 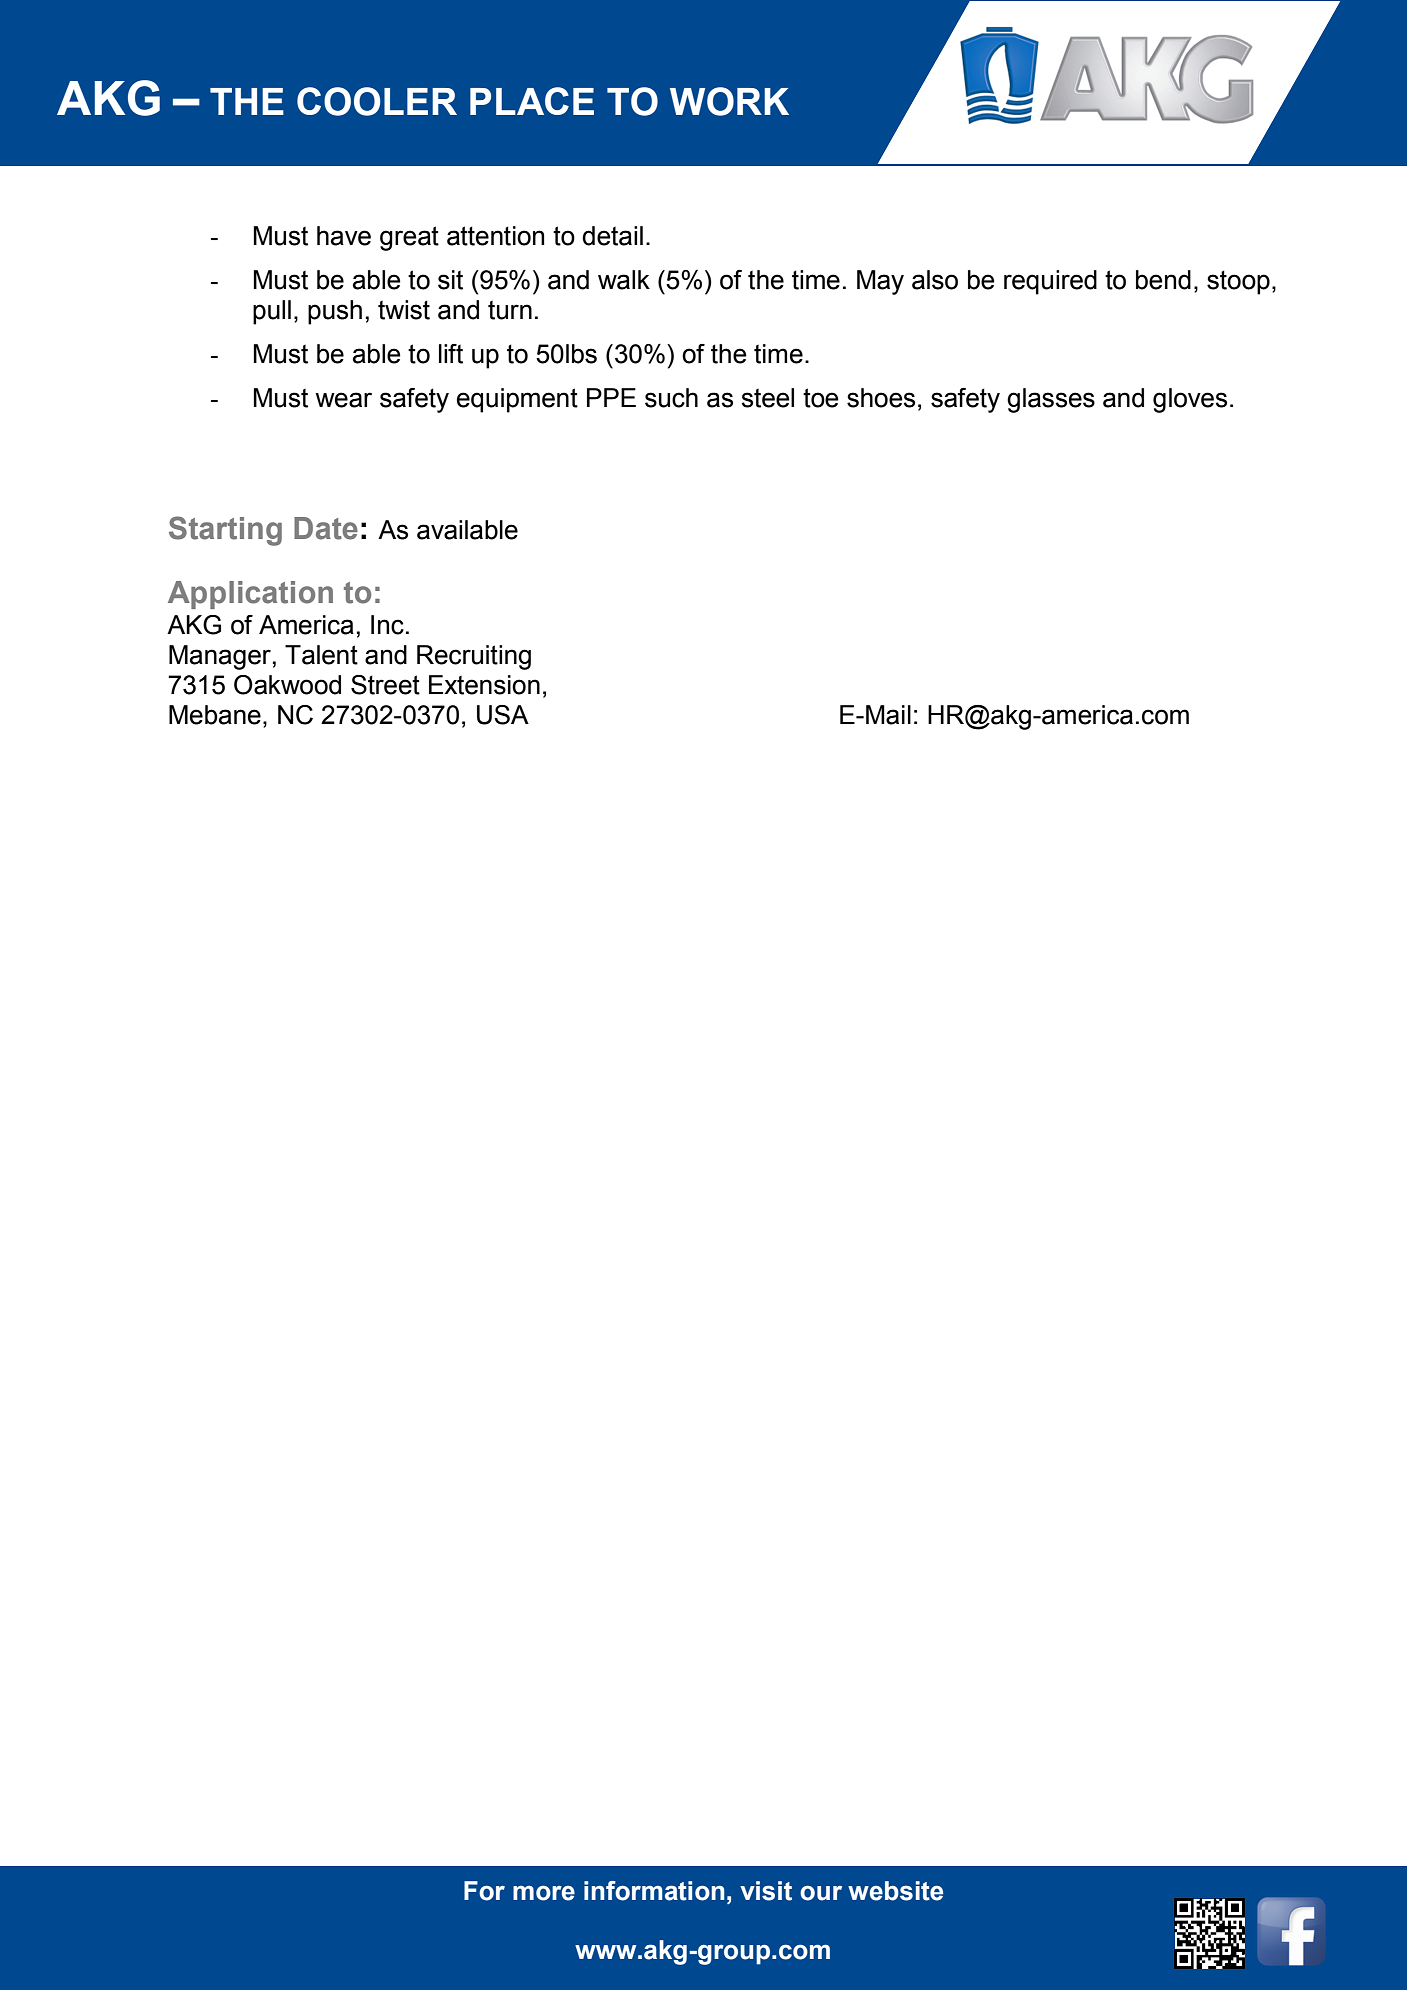 What do you see at coordinates (729, 101) in the document?
I see `WORK` at bounding box center [729, 101].
